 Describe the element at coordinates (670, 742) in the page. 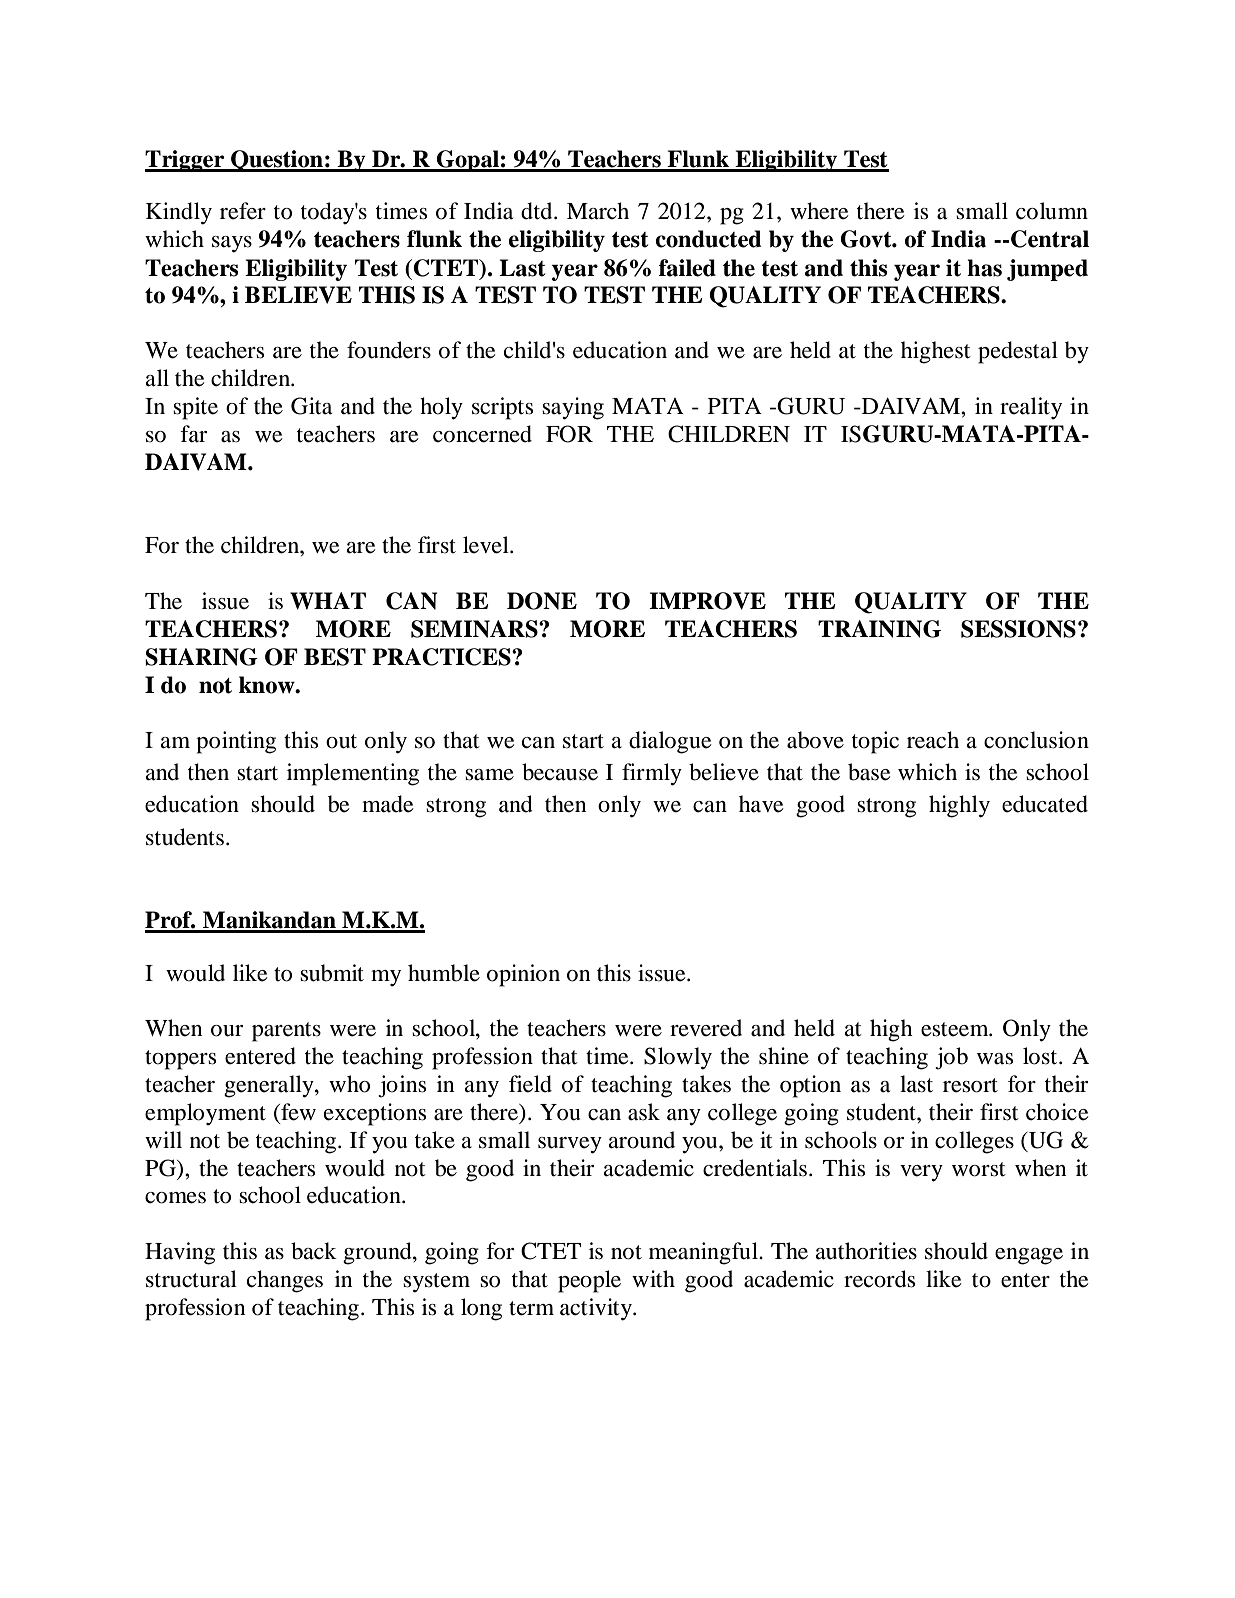

I see `dialogue` at that location.
